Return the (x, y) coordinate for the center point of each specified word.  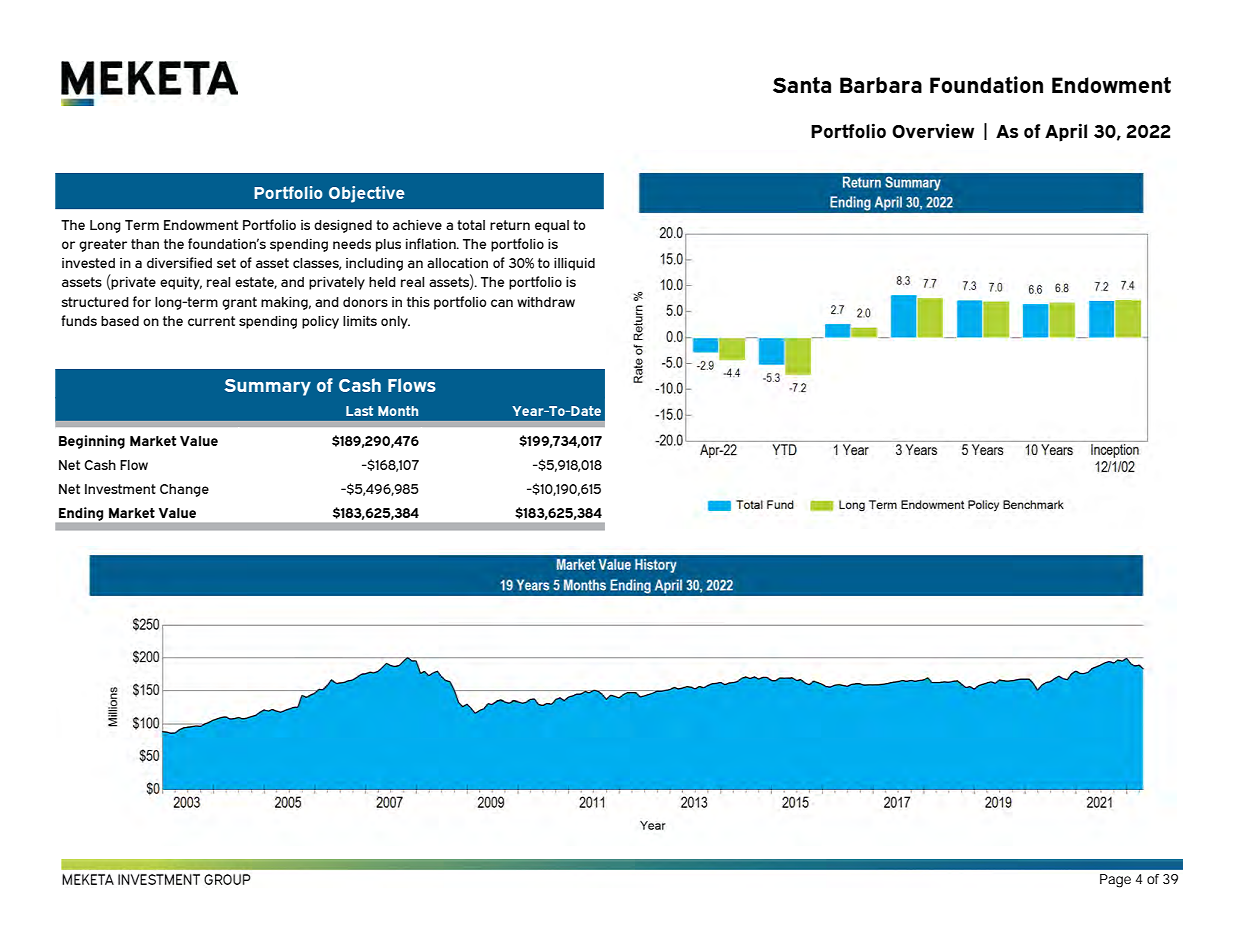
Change (184, 490)
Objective (367, 194)
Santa (802, 85)
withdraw (546, 302)
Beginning (92, 442)
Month (398, 411)
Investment (120, 489)
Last (359, 411)
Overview (933, 130)
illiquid (574, 264)
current (211, 321)
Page (1115, 881)
